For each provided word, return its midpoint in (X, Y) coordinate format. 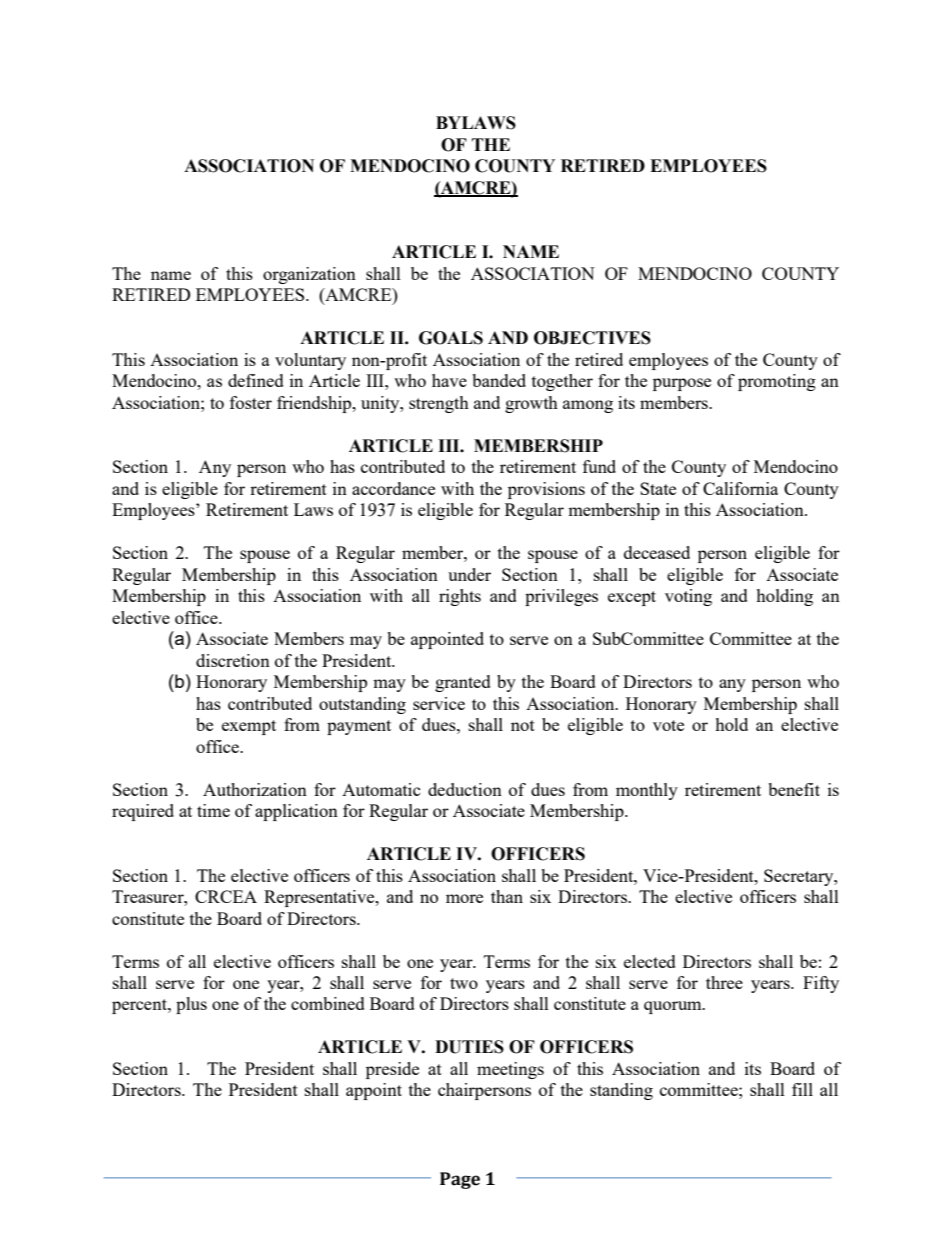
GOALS (451, 338)
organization (309, 275)
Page (460, 1180)
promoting (777, 382)
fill (802, 1089)
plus (191, 1005)
